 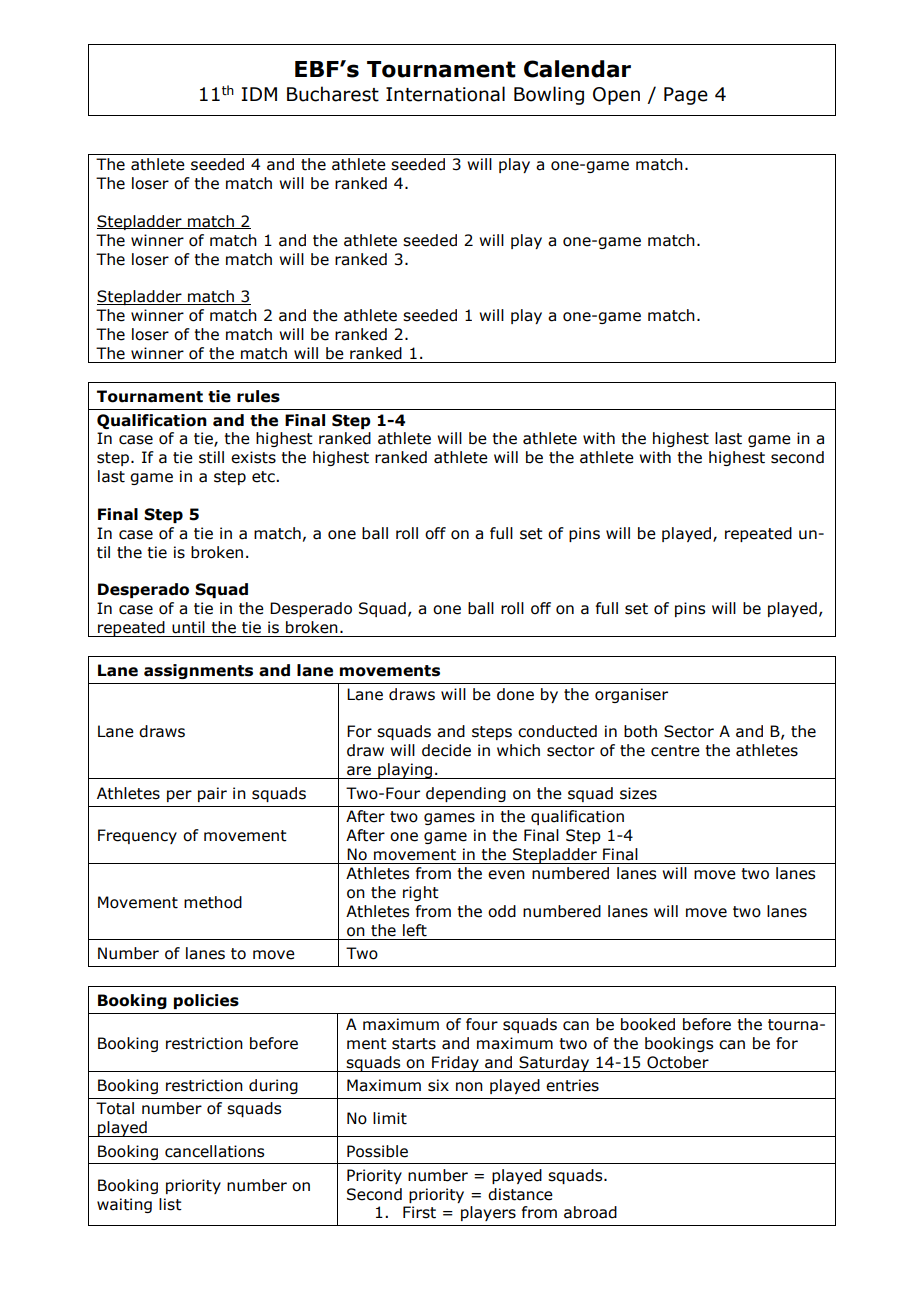 I want to click on etc, so click(x=264, y=477).
